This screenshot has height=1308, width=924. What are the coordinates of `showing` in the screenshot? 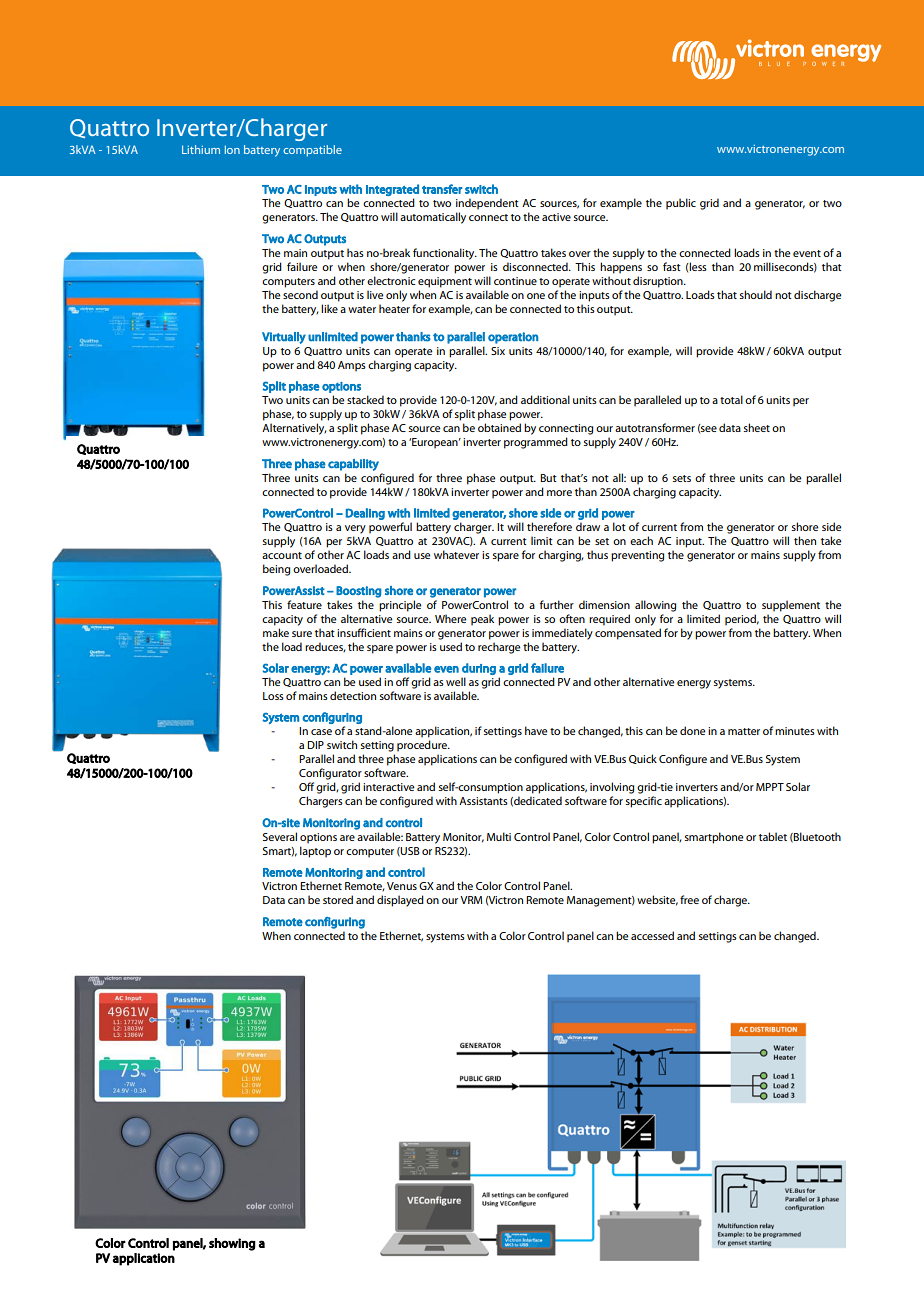 It's located at (232, 1244).
